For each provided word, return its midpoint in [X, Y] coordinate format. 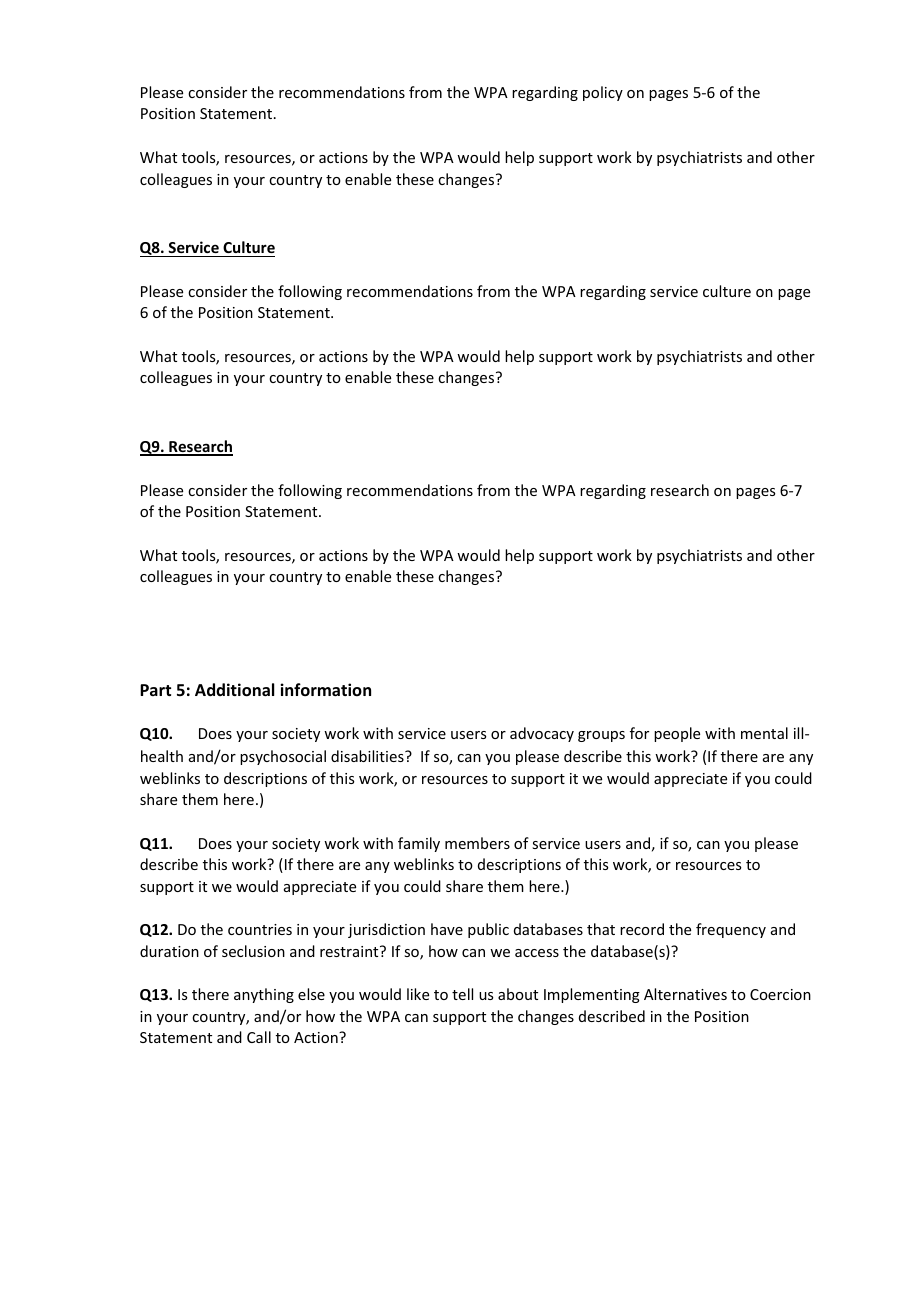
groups [601, 736]
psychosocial [283, 757]
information [325, 689]
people [677, 734]
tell [462, 994]
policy [603, 93]
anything [264, 995]
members [477, 843]
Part [155, 690]
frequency [731, 930]
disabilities [368, 756]
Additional [234, 690]
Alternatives [685, 994]
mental [764, 733]
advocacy [542, 734]
